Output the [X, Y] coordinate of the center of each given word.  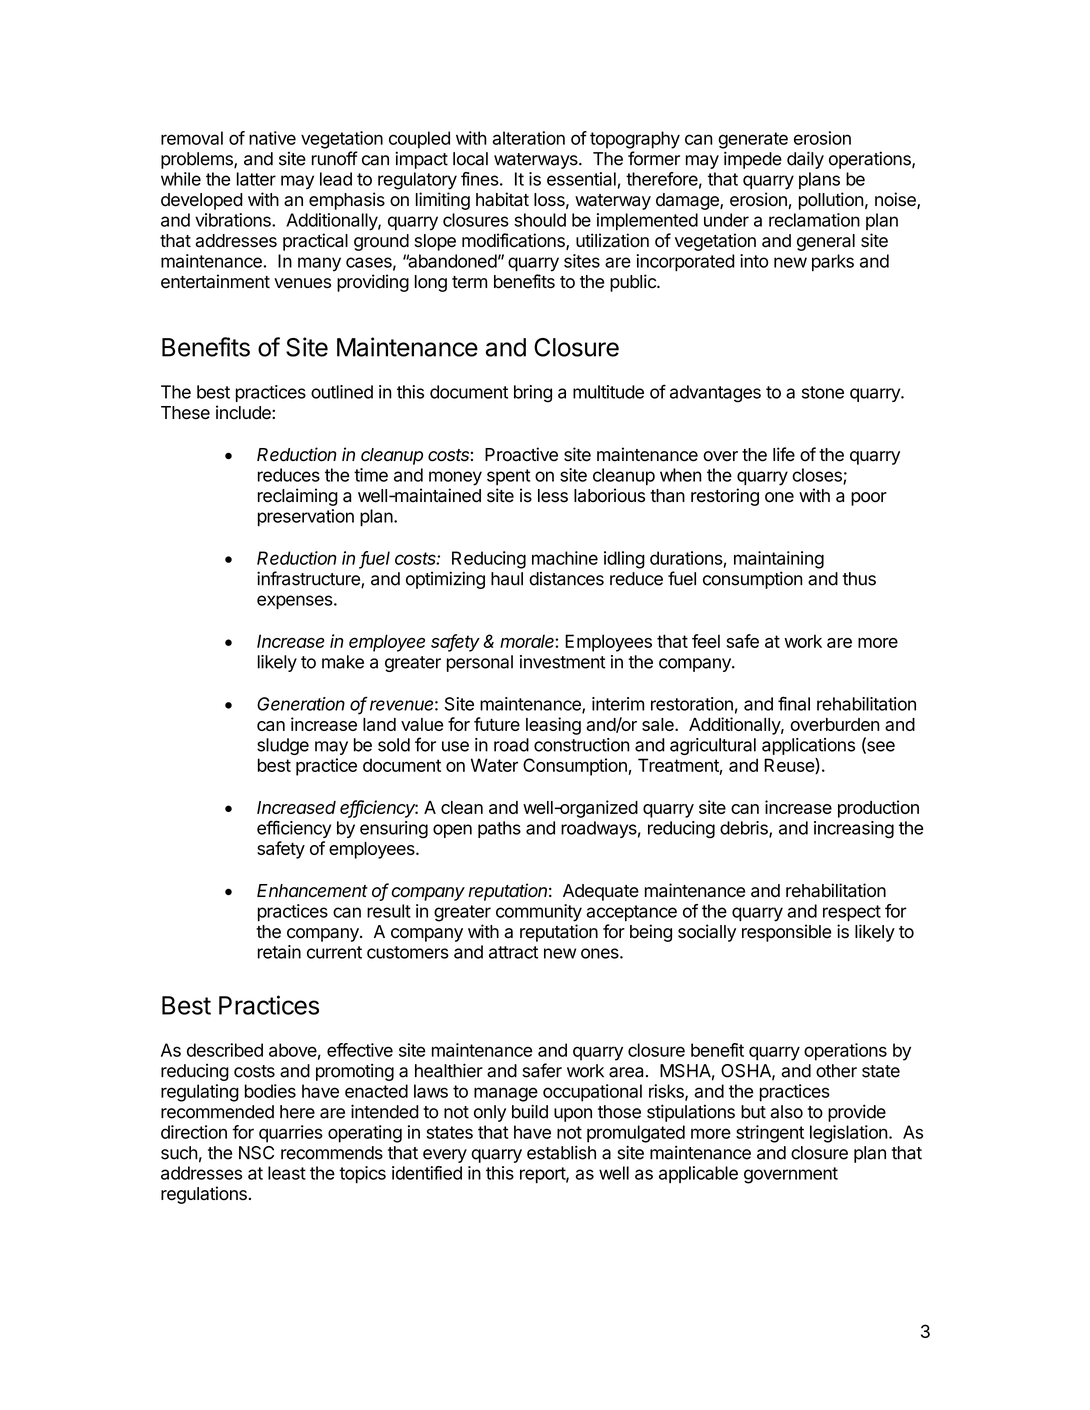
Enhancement [312, 891]
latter [256, 179]
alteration [528, 138]
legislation [849, 1134]
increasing [854, 830]
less [553, 496]
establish [561, 1152]
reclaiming [298, 497]
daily [805, 160]
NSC [256, 1153]
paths [499, 829]
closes [818, 476]
